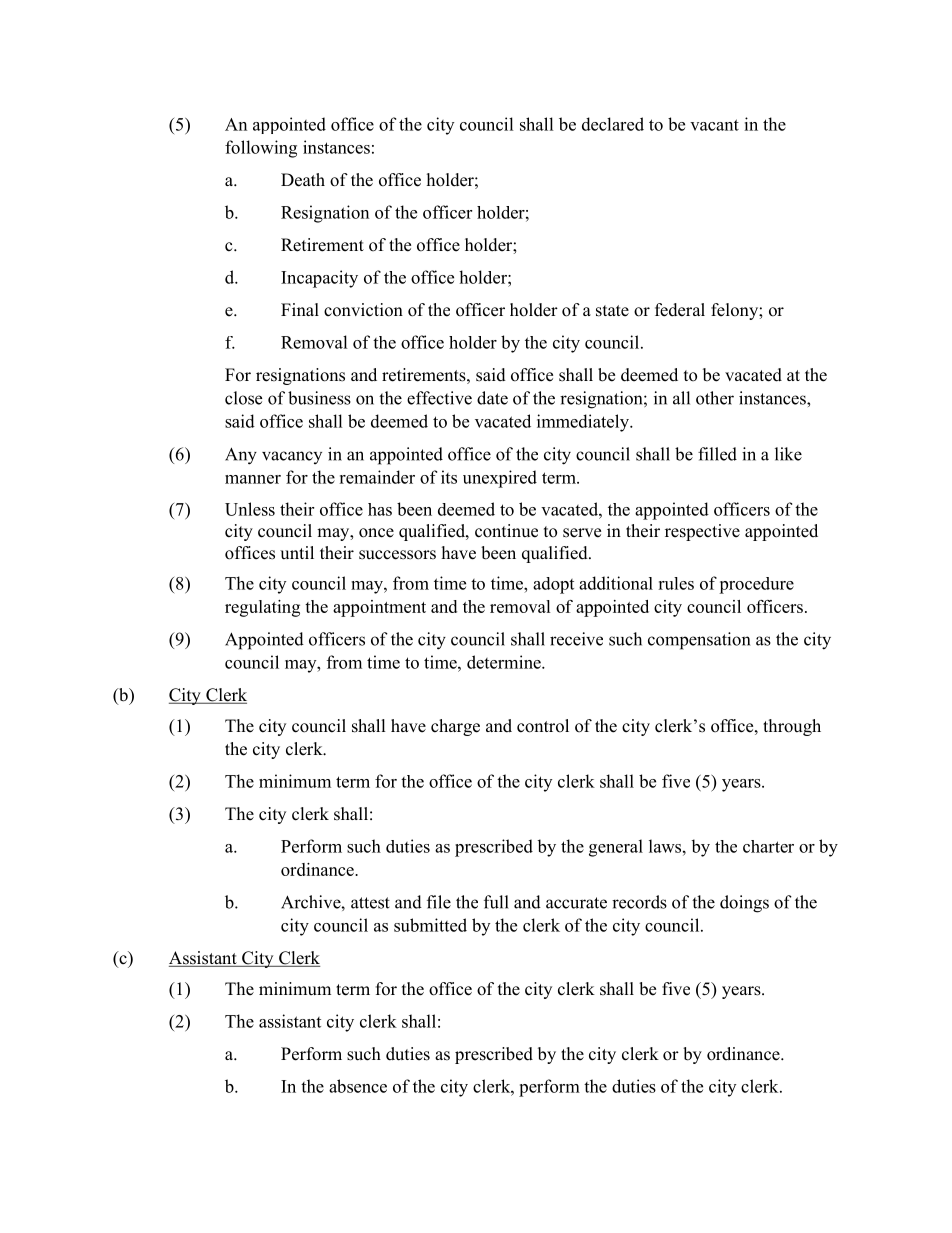 Image resolution: width=952 pixels, height=1233 pixels. Describe the element at coordinates (714, 125) in the screenshot. I see `vacant` at that location.
